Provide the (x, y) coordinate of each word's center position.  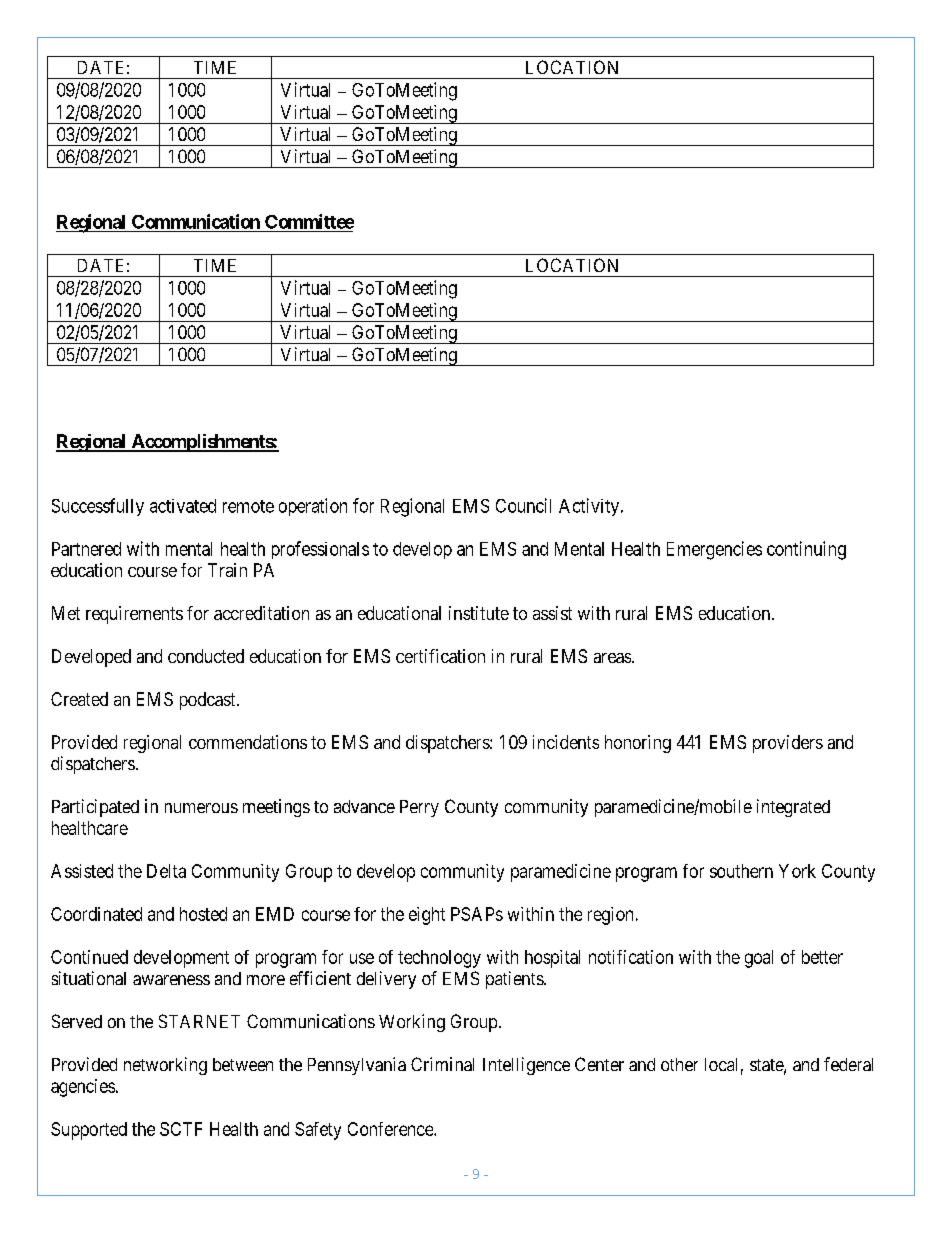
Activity (590, 507)
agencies (83, 1088)
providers (788, 744)
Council (523, 505)
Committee (309, 221)
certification (440, 656)
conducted (206, 656)
